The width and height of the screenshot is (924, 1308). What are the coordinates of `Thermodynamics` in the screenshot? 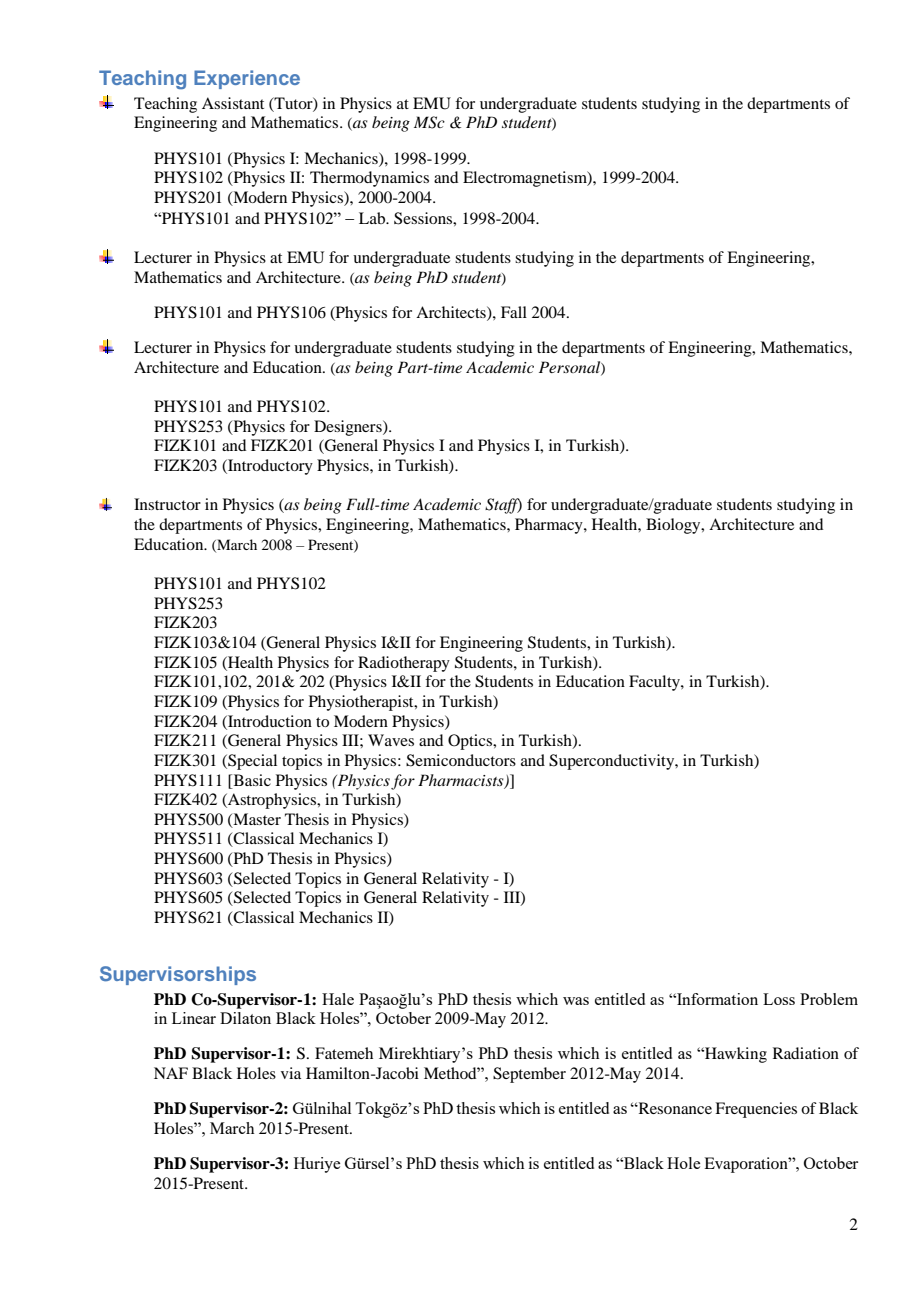 It's located at (369, 179).
